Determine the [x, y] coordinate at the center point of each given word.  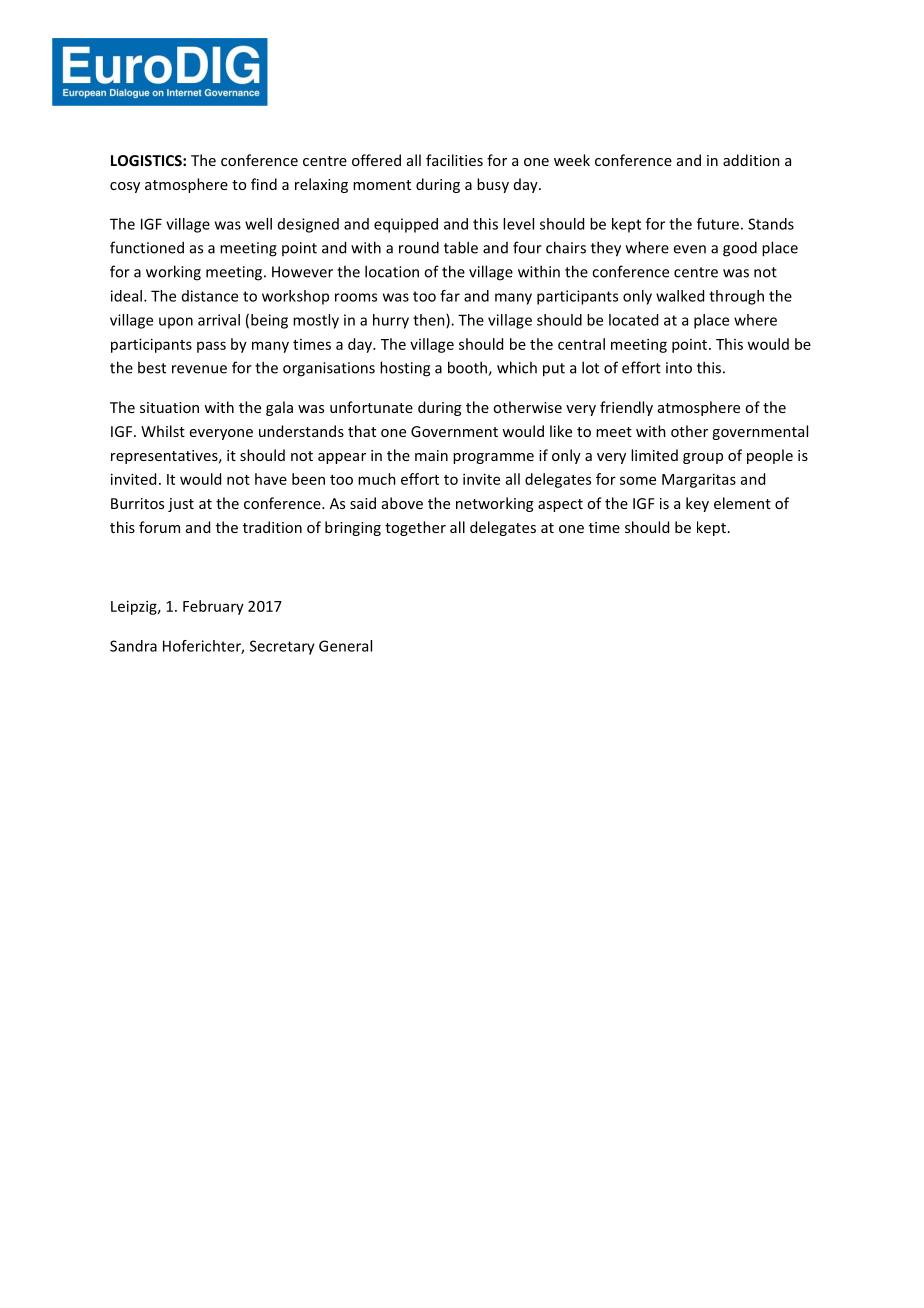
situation [169, 407]
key [697, 504]
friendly [626, 408]
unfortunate [371, 407]
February [213, 607]
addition [751, 160]
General [345, 646]
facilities [454, 160]
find [264, 184]
